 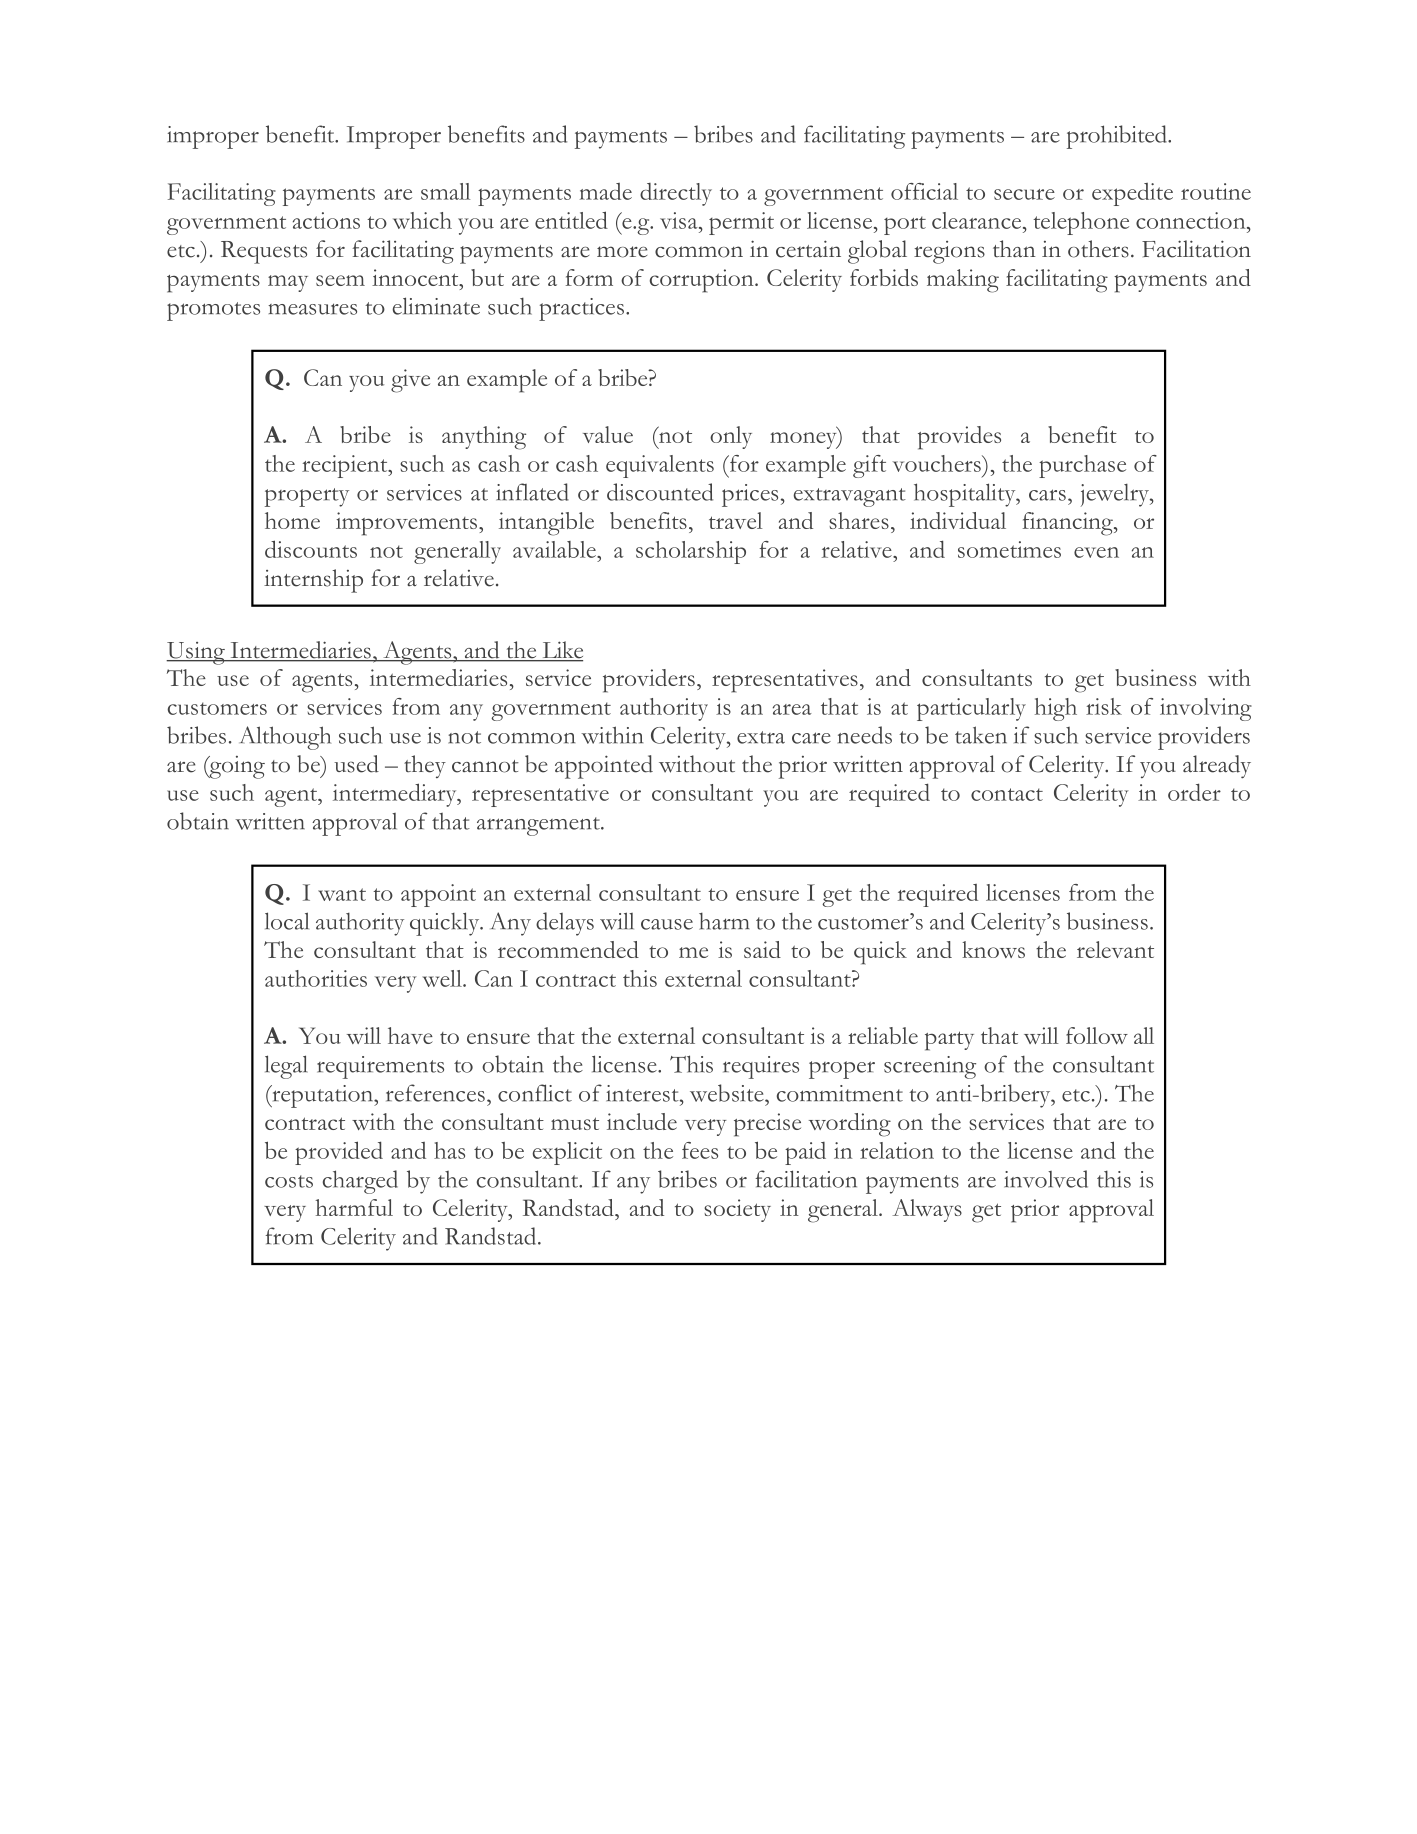 What do you see at coordinates (676, 194) in the screenshot?
I see `directly` at bounding box center [676, 194].
